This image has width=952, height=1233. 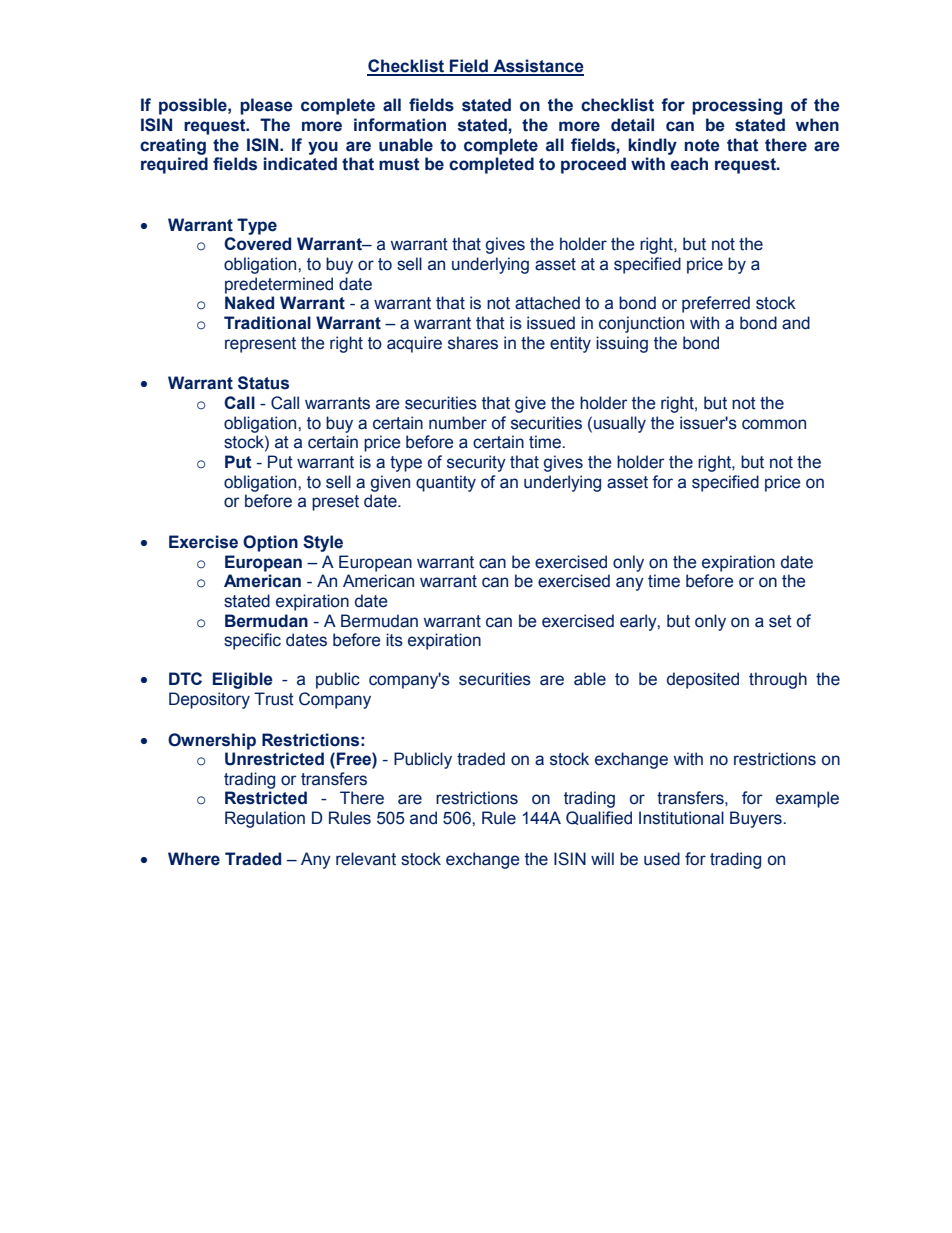 What do you see at coordinates (737, 106) in the image?
I see `processing` at bounding box center [737, 106].
